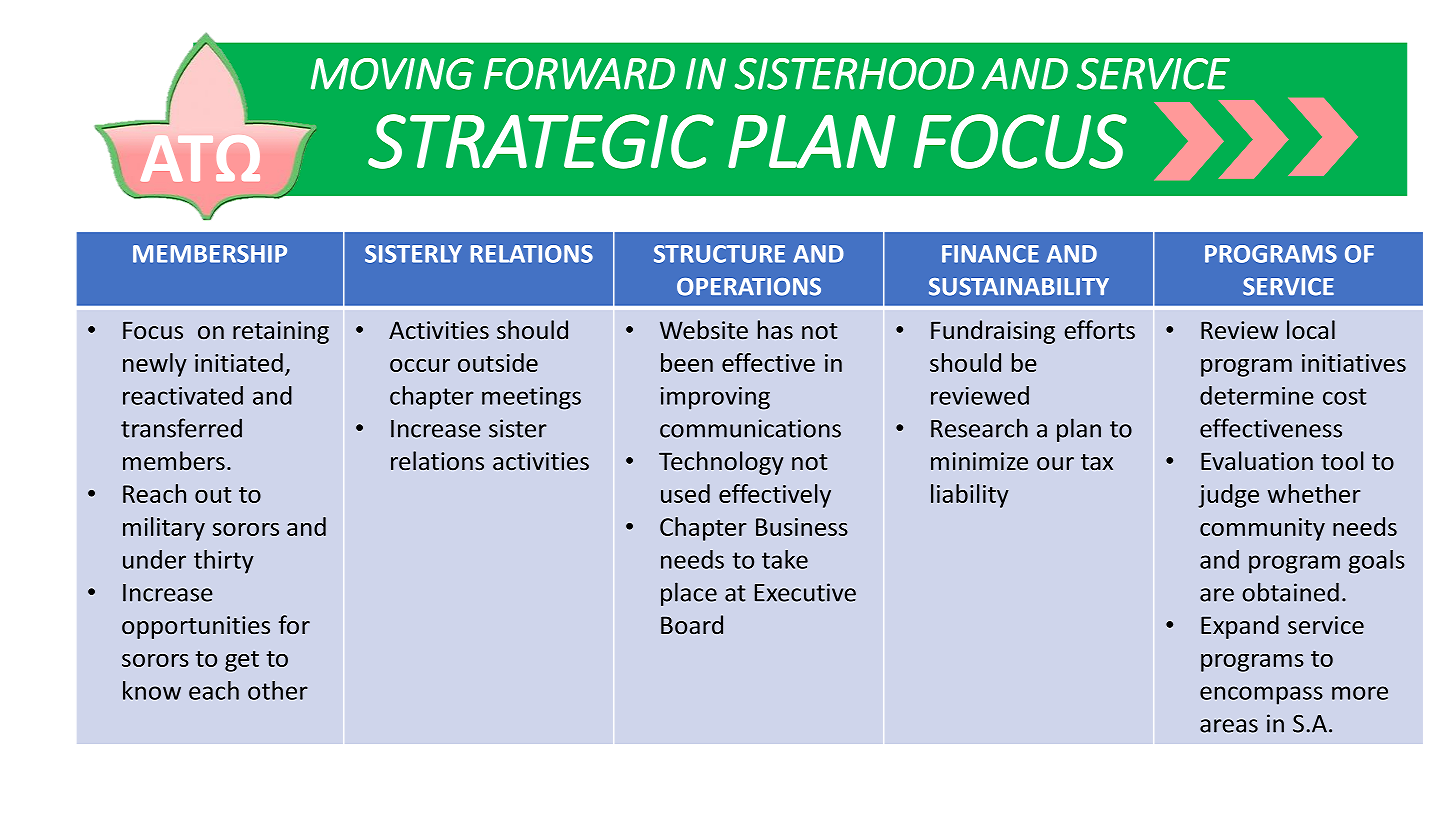 The width and height of the page is (1456, 819). Describe the element at coordinates (1311, 330) in the page. I see `local` at that location.
